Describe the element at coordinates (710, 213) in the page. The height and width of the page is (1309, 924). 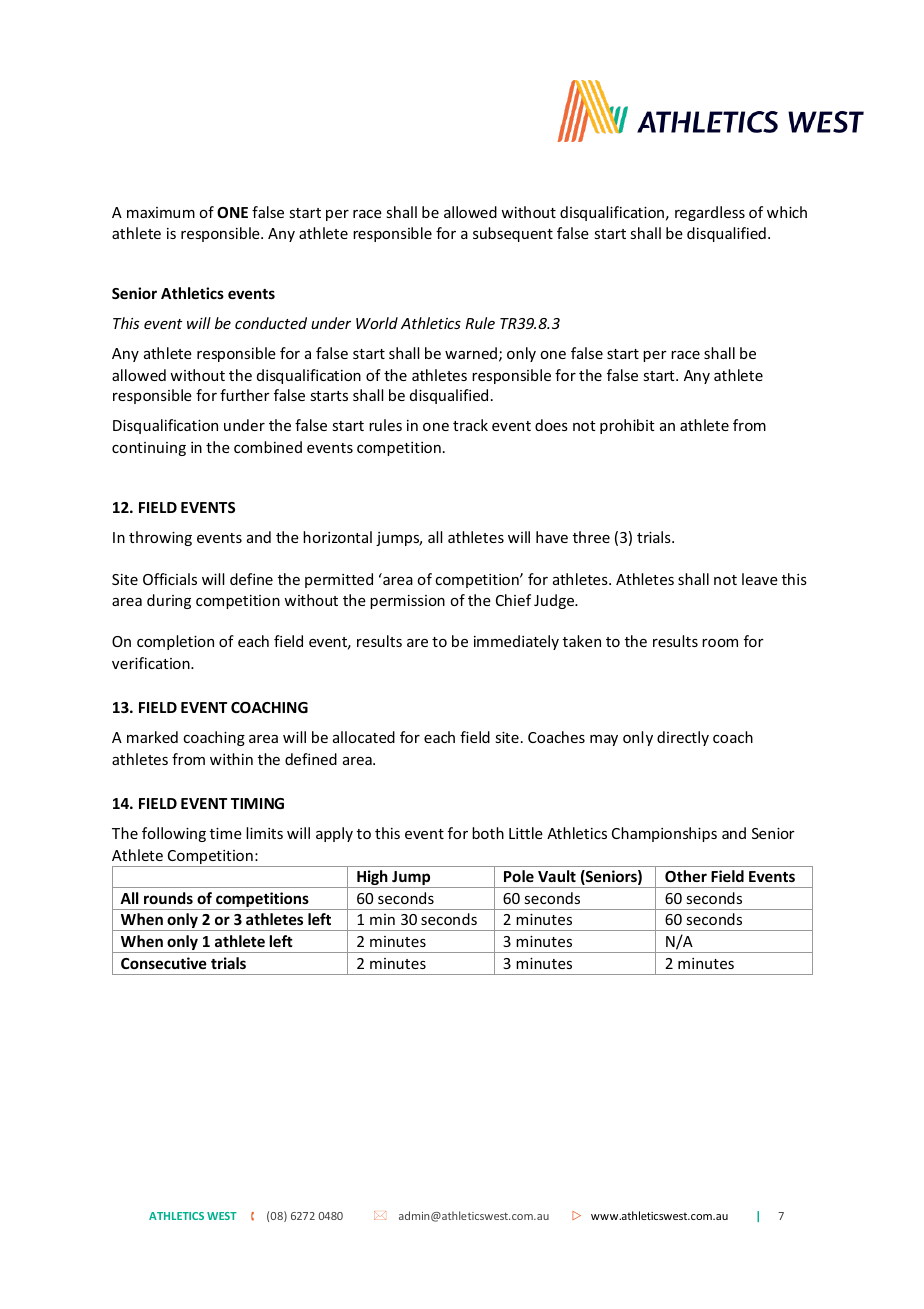
I see `regardless` at that location.
